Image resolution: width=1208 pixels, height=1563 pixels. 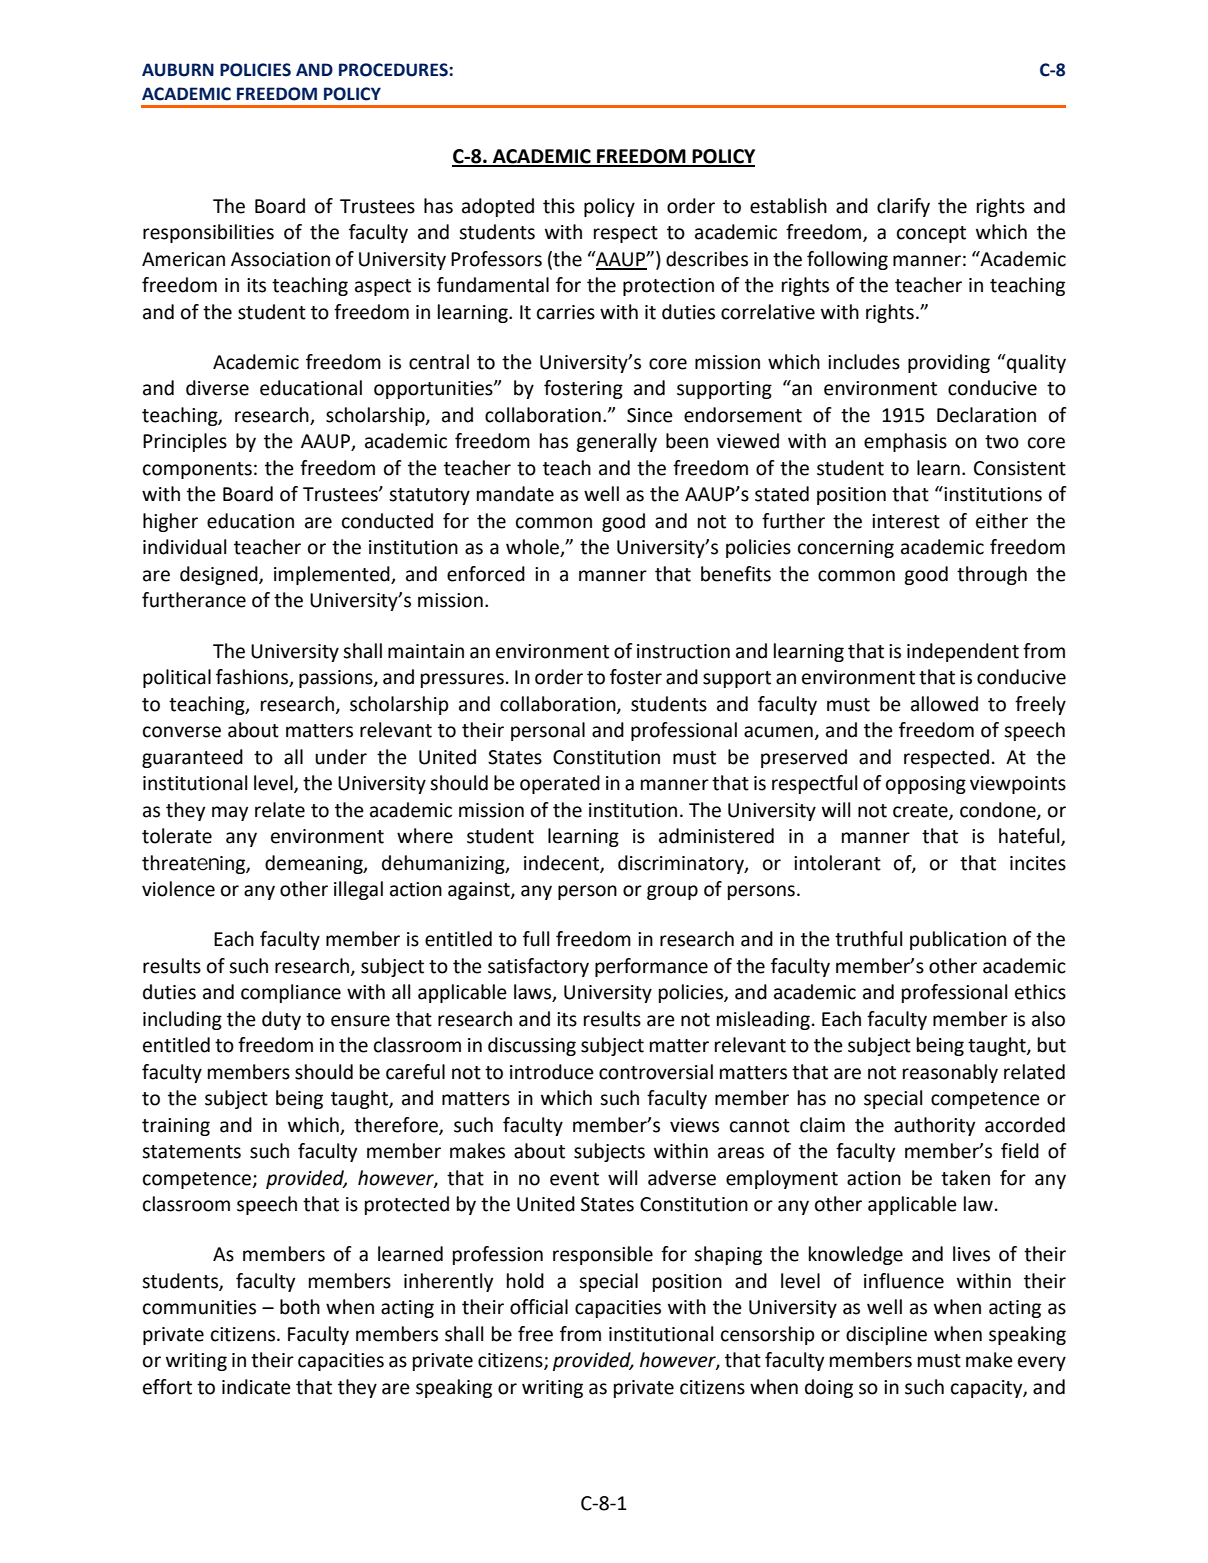 I want to click on controversial, so click(x=656, y=1072).
